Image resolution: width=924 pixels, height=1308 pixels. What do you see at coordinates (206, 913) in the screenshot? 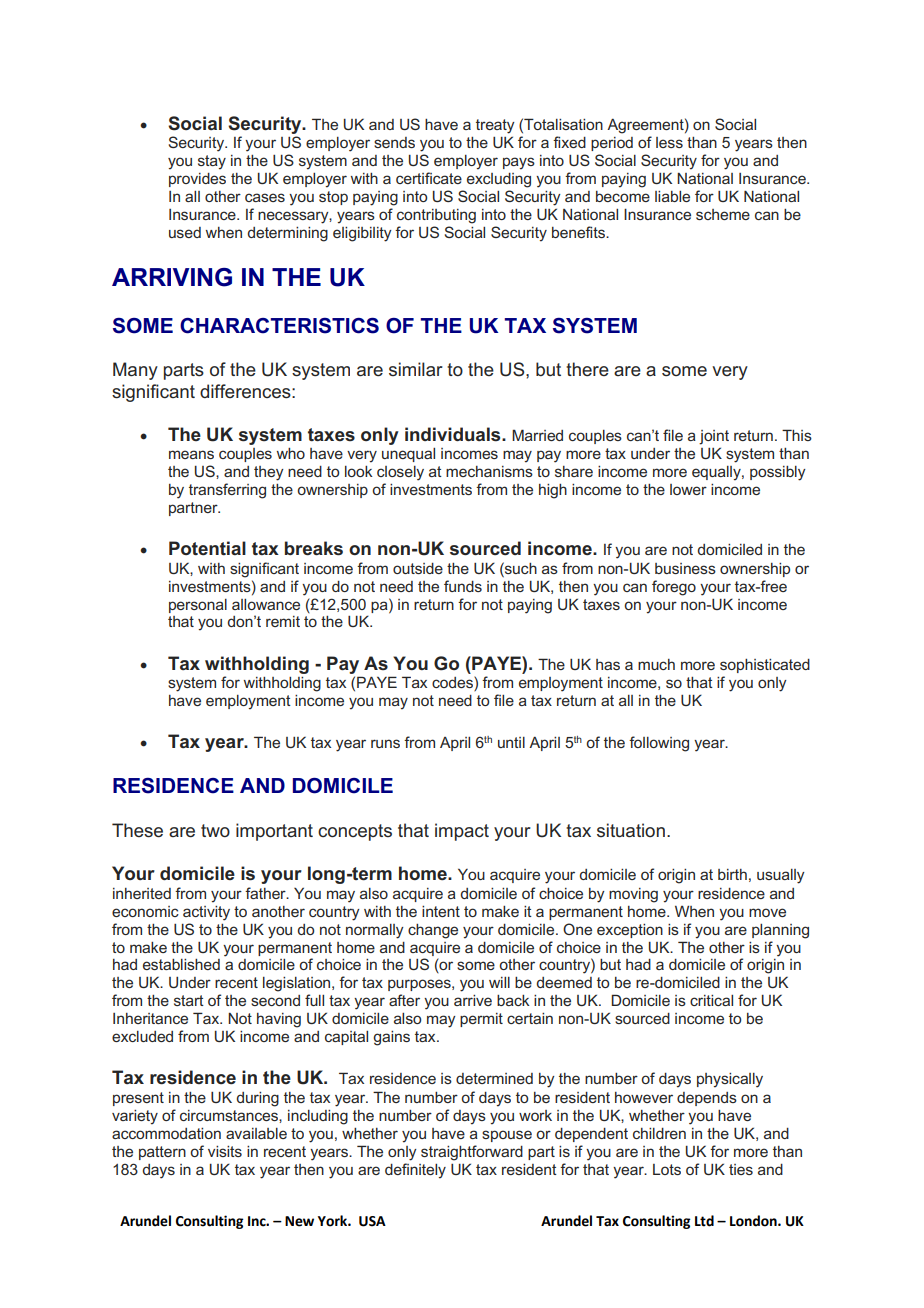
I see `activity` at bounding box center [206, 913].
